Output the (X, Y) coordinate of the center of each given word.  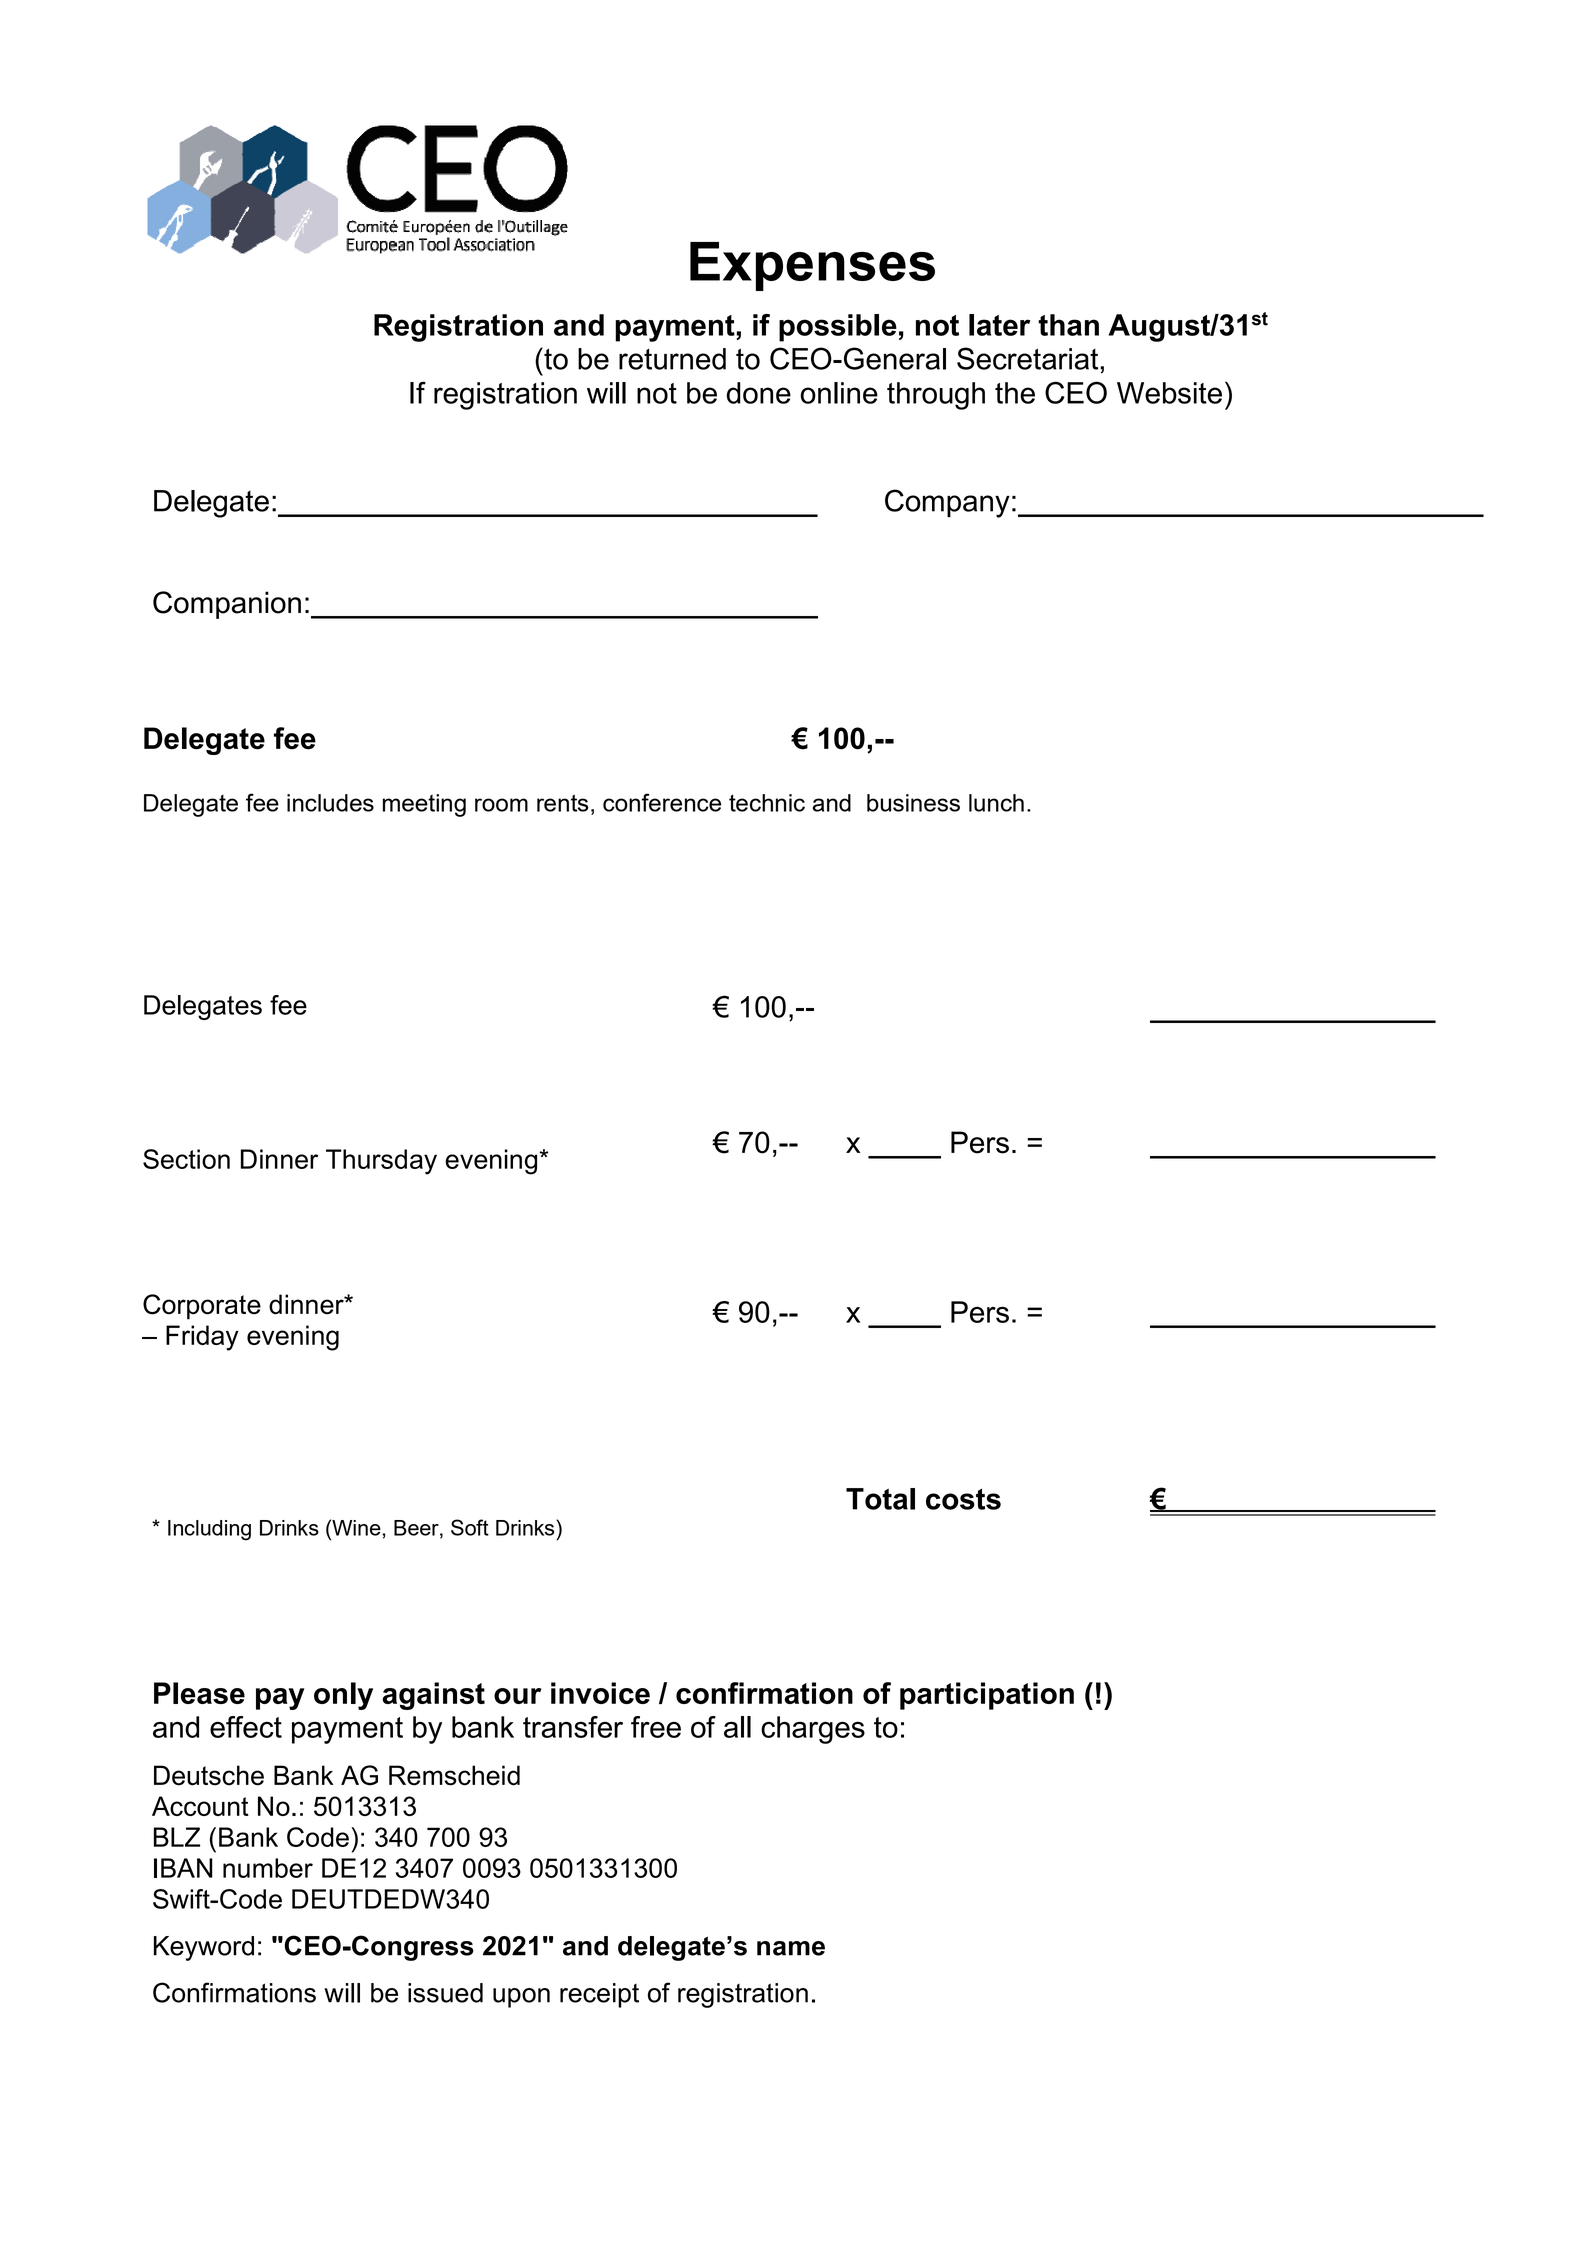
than (1068, 325)
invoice (600, 1693)
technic (767, 803)
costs (963, 1499)
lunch (996, 803)
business (913, 803)
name (791, 1948)
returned (672, 359)
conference (662, 802)
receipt (599, 1995)
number (268, 1868)
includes (330, 803)
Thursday (381, 1162)
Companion (227, 605)
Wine (355, 1527)
